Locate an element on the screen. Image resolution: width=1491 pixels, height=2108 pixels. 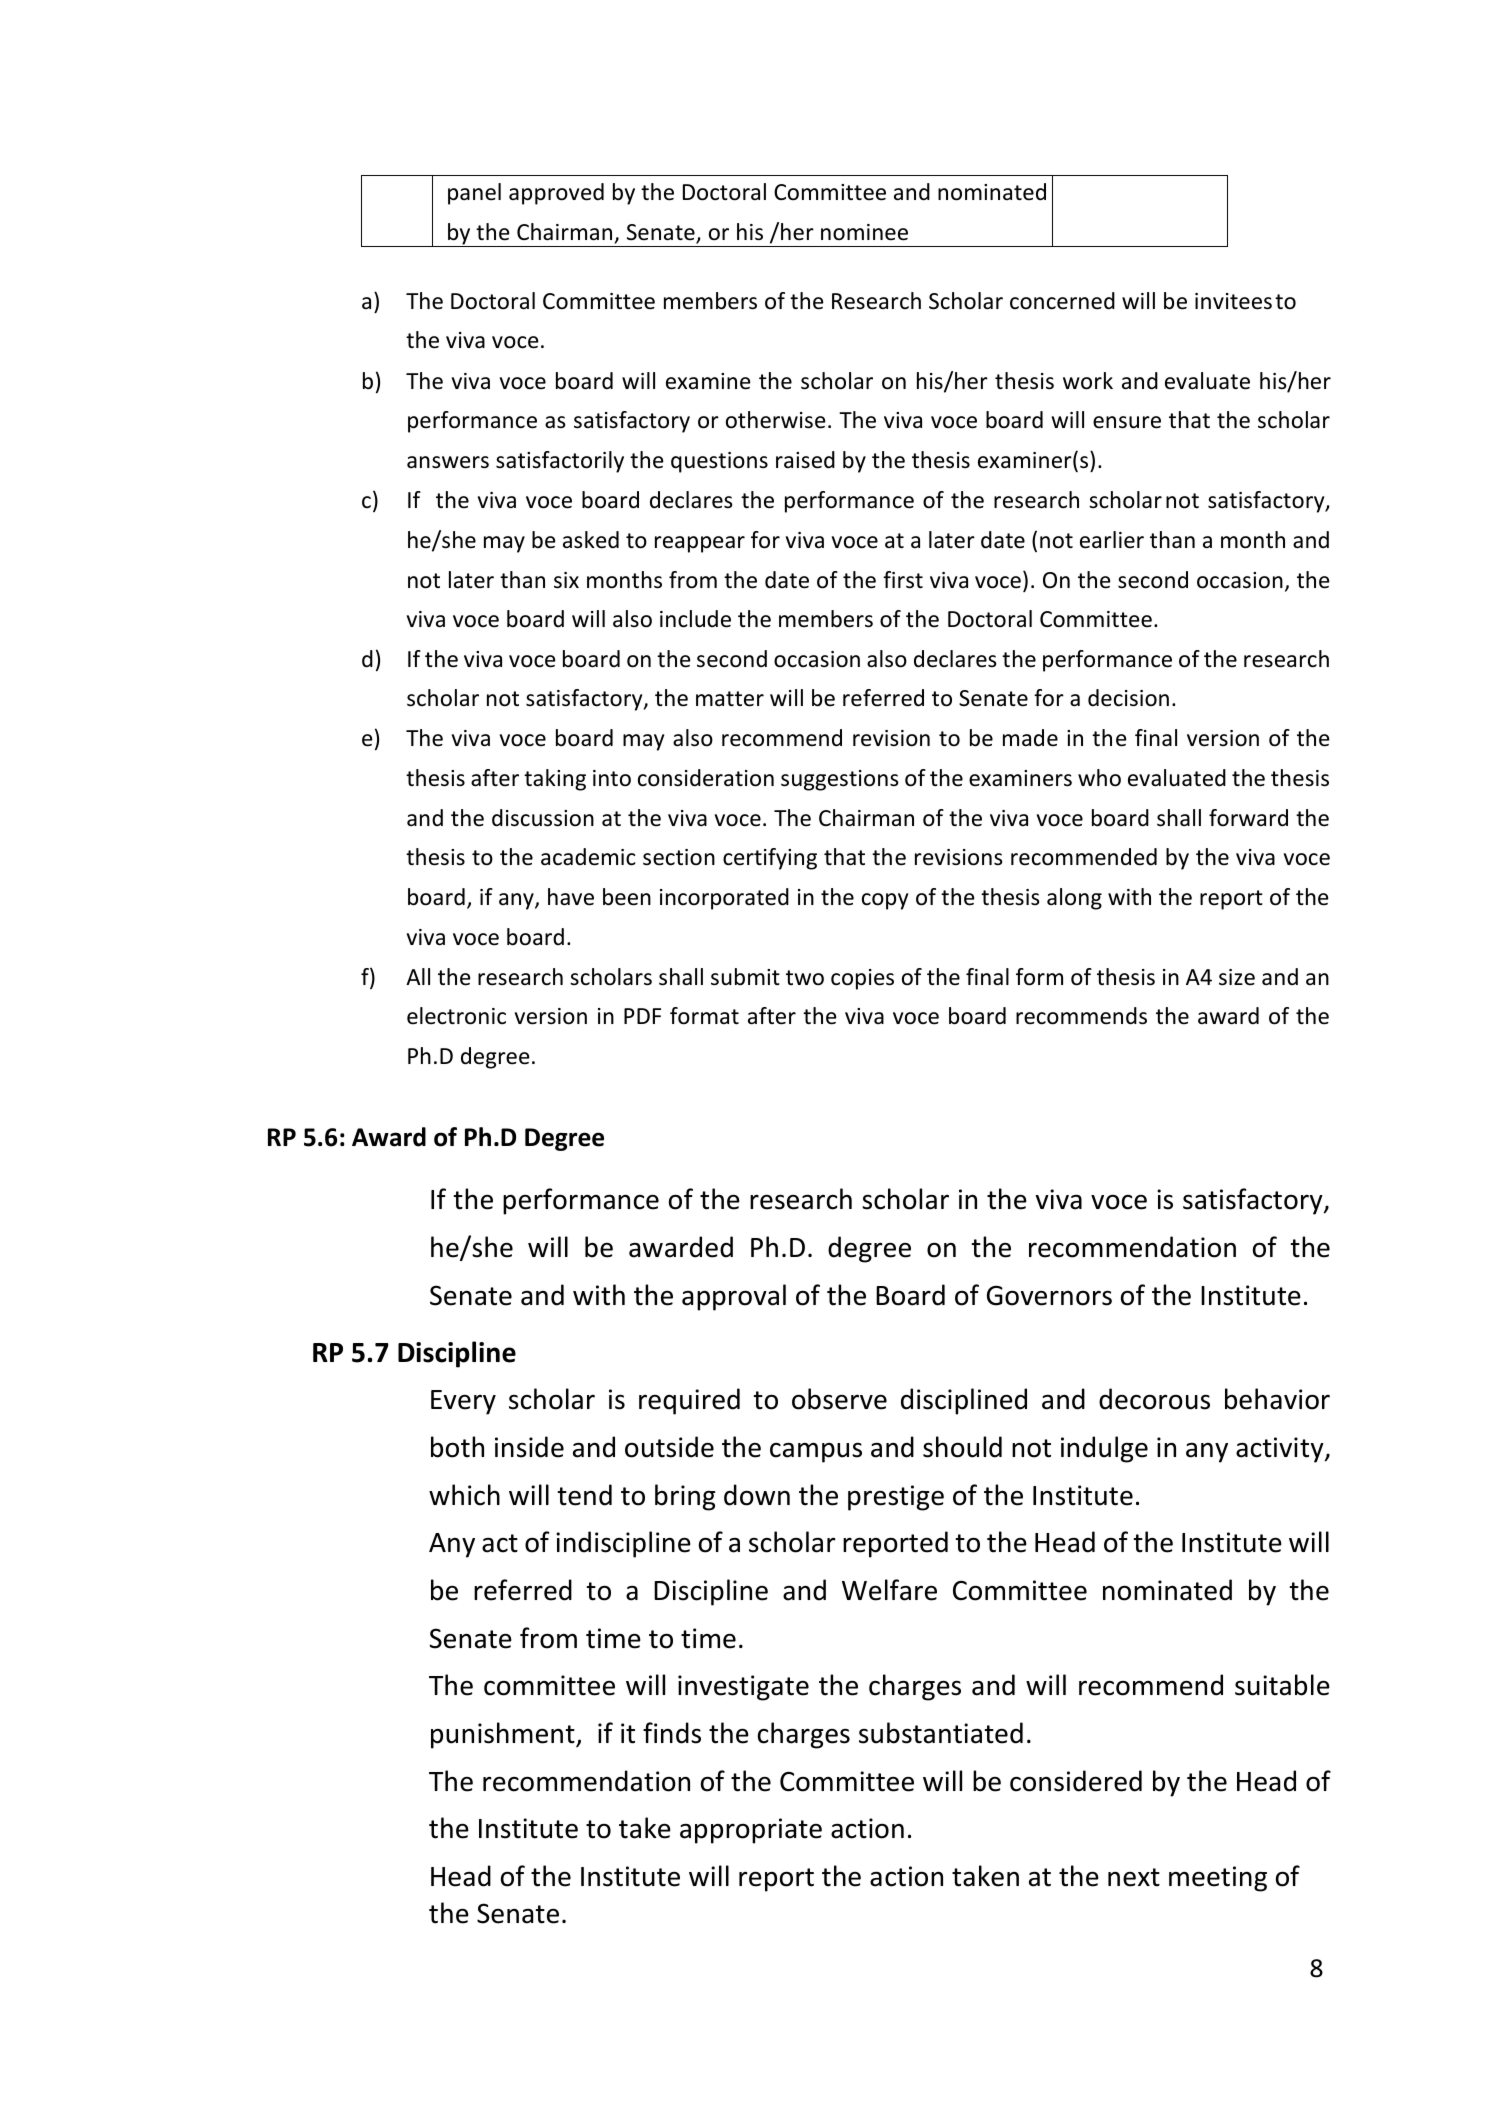
approved is located at coordinates (556, 194).
